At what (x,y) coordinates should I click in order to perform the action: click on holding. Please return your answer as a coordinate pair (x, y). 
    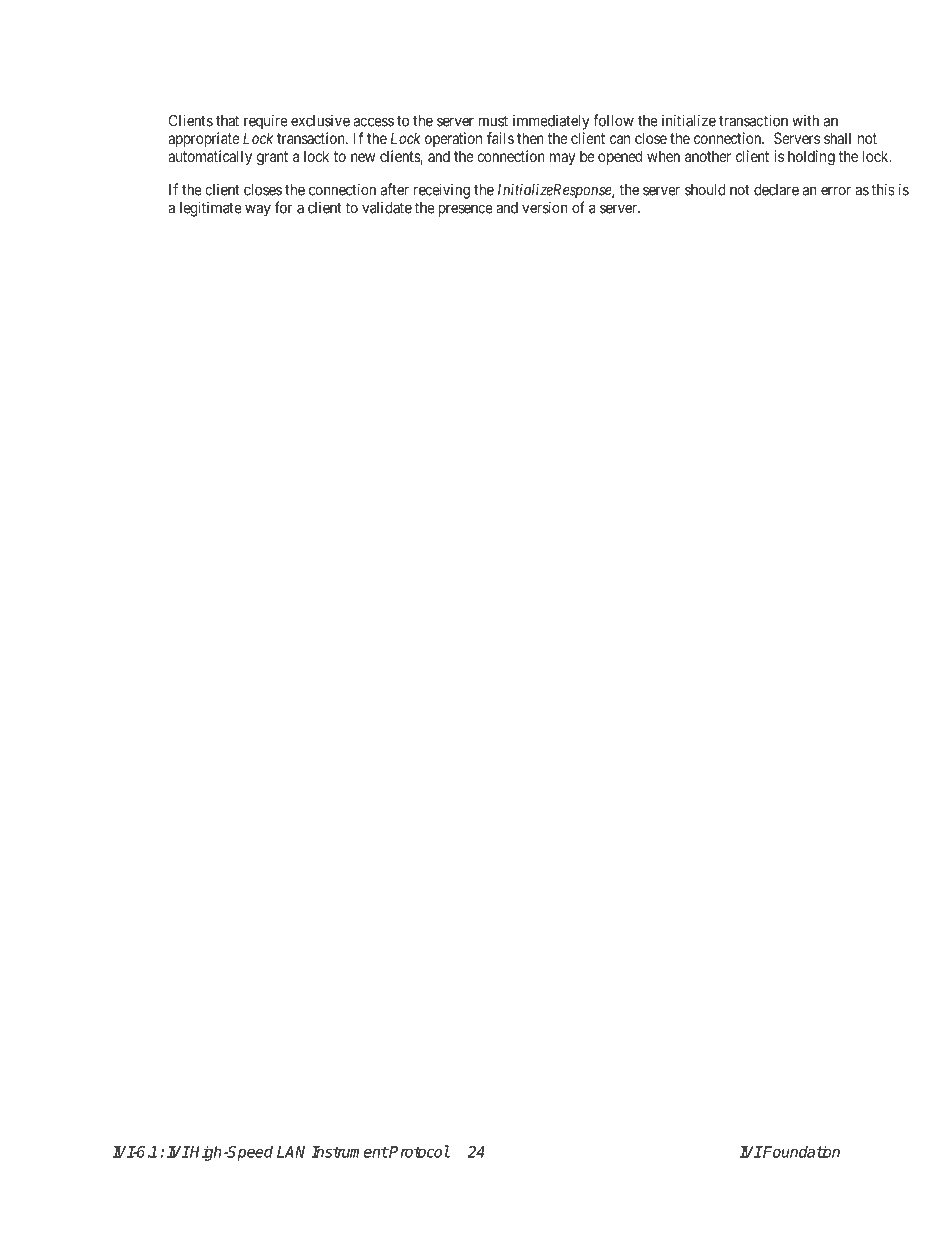
    Looking at the image, I should click on (811, 158).
